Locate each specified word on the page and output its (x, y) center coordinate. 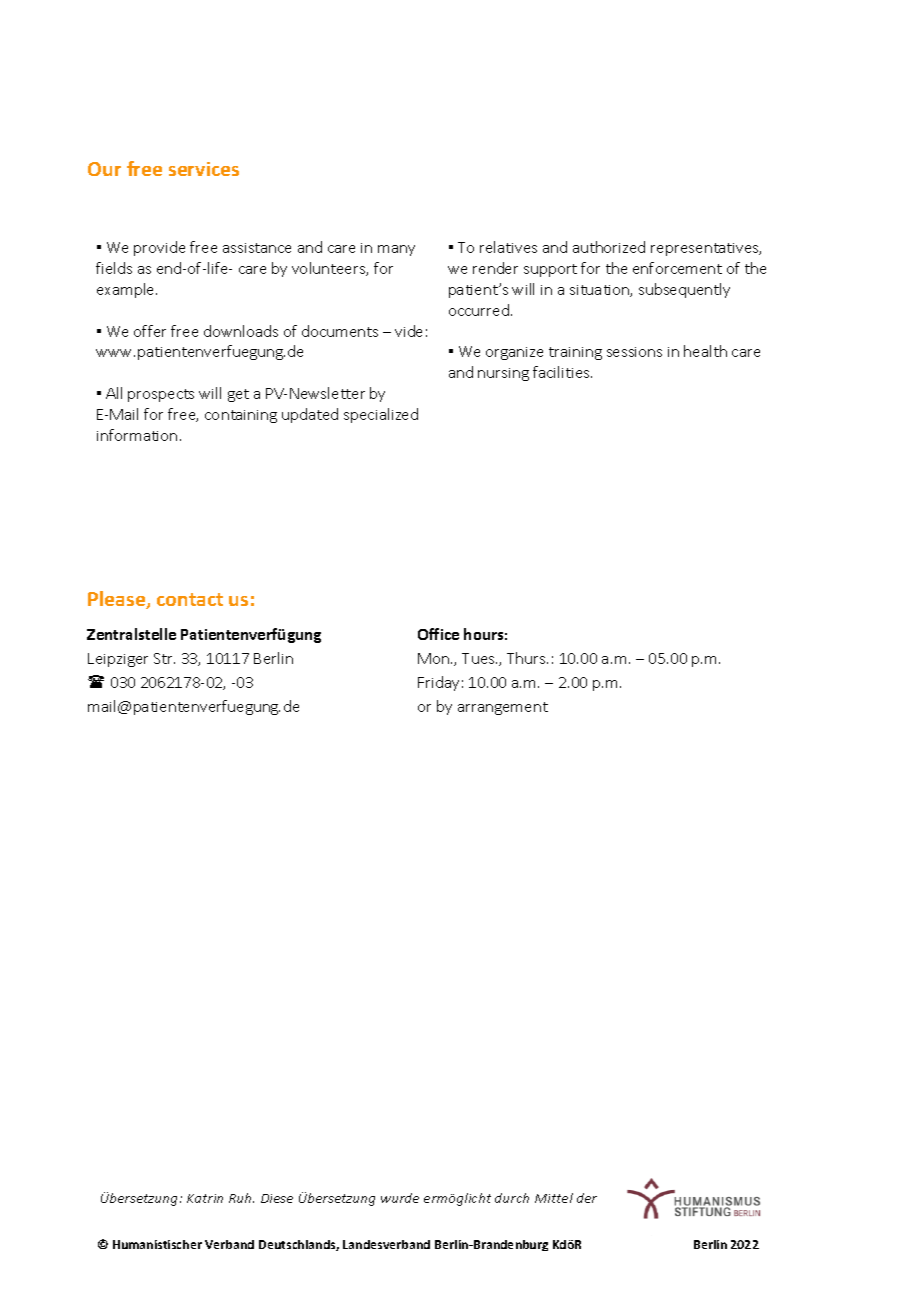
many (396, 250)
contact (190, 599)
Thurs (527, 658)
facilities (562, 372)
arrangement (503, 708)
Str (164, 658)
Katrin (205, 1198)
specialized (381, 415)
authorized (609, 247)
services (204, 169)
